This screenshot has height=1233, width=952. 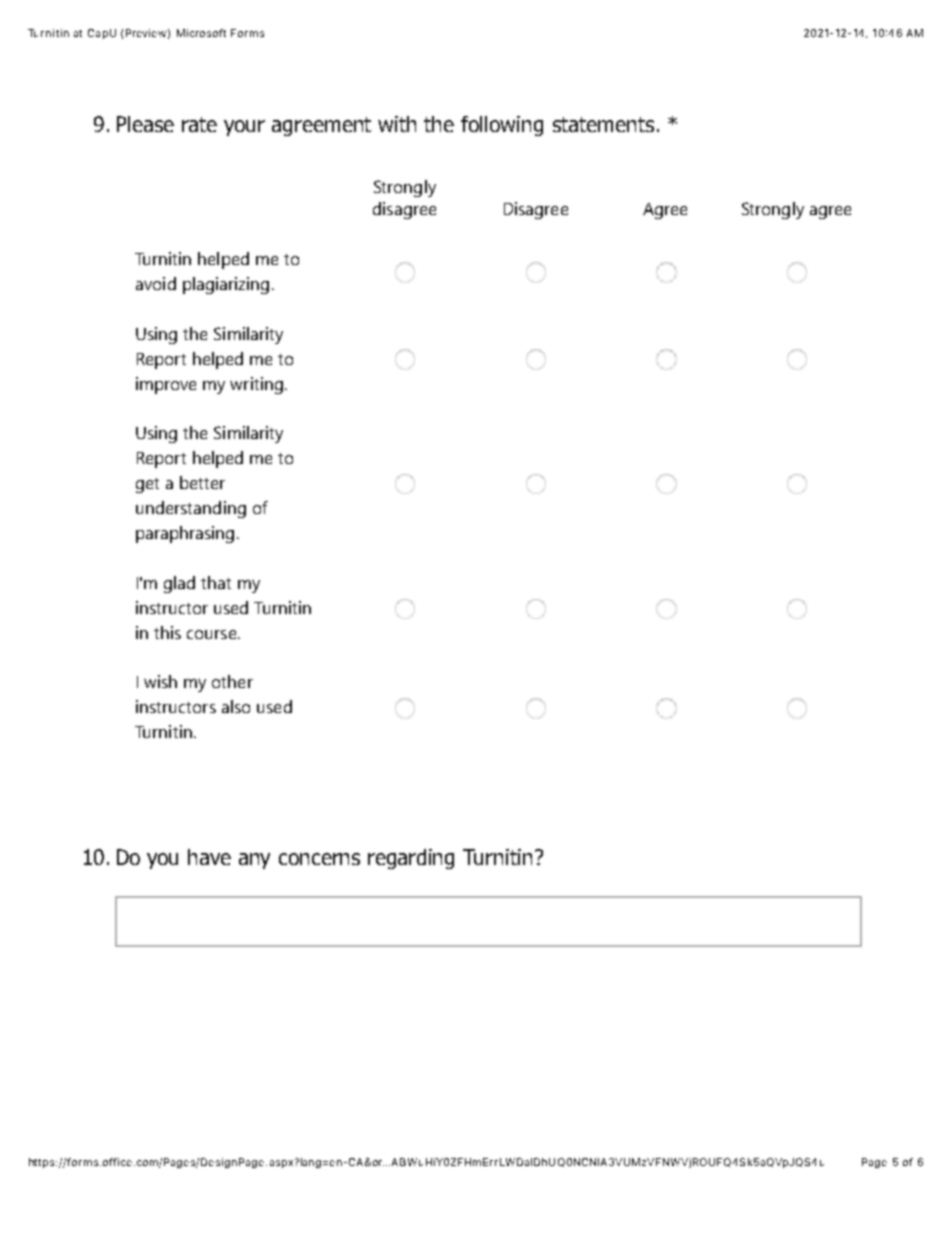 I want to click on Microsoft, so click(x=201, y=33).
